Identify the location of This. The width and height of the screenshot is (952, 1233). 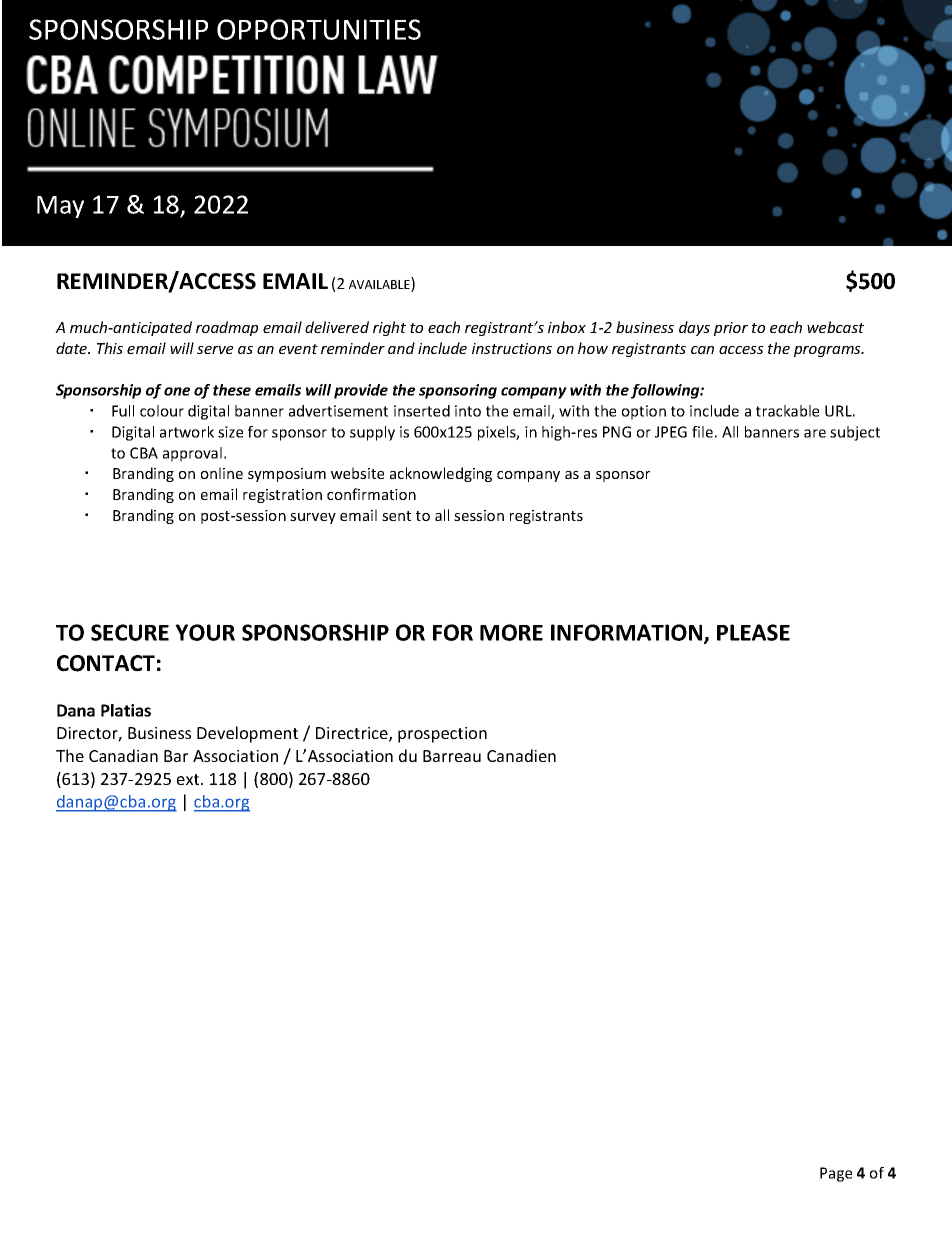
(110, 348).
